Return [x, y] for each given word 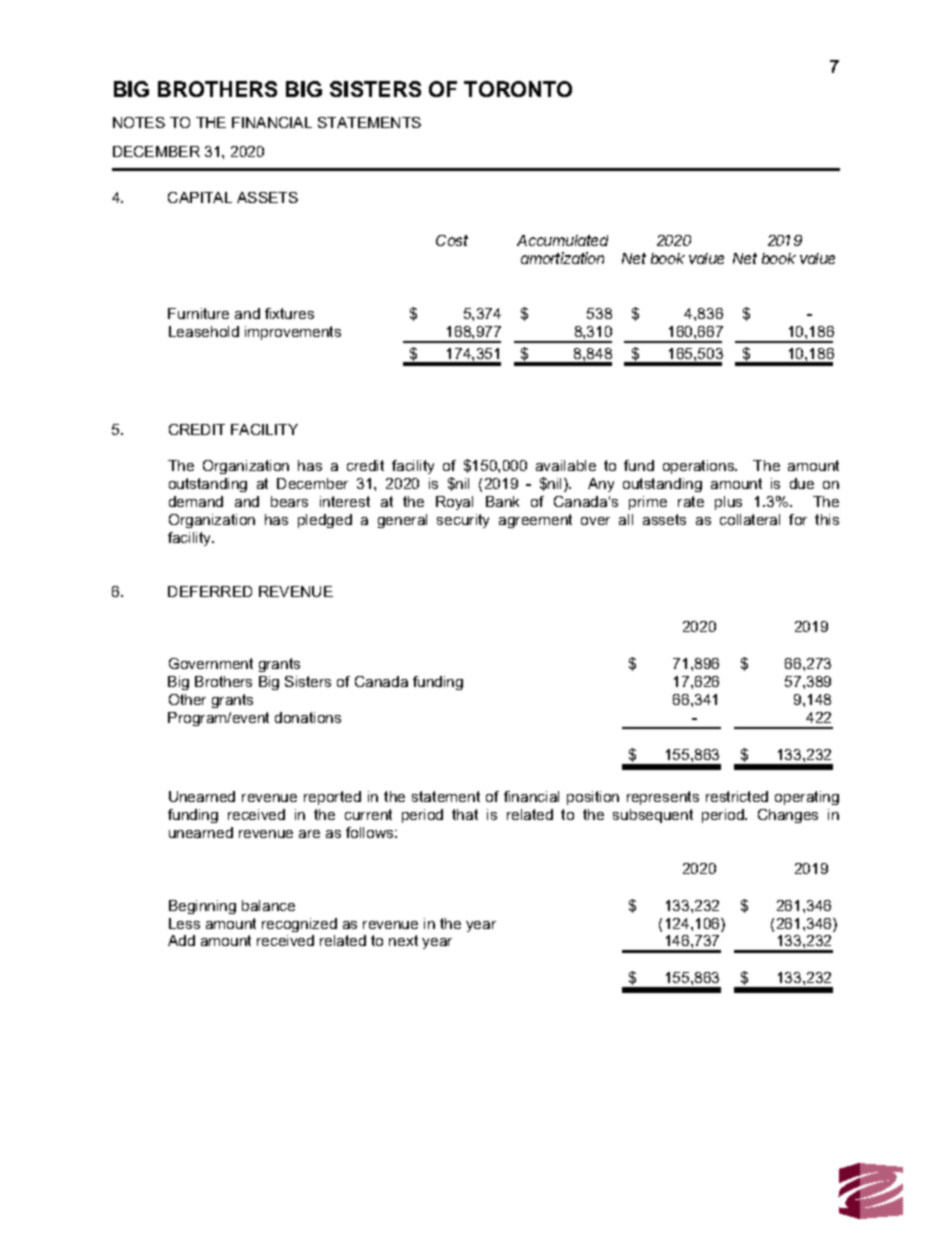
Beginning [202, 907]
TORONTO [518, 89]
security [463, 521]
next [403, 940]
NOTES [139, 122]
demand [196, 501]
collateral [750, 519]
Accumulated [562, 240]
